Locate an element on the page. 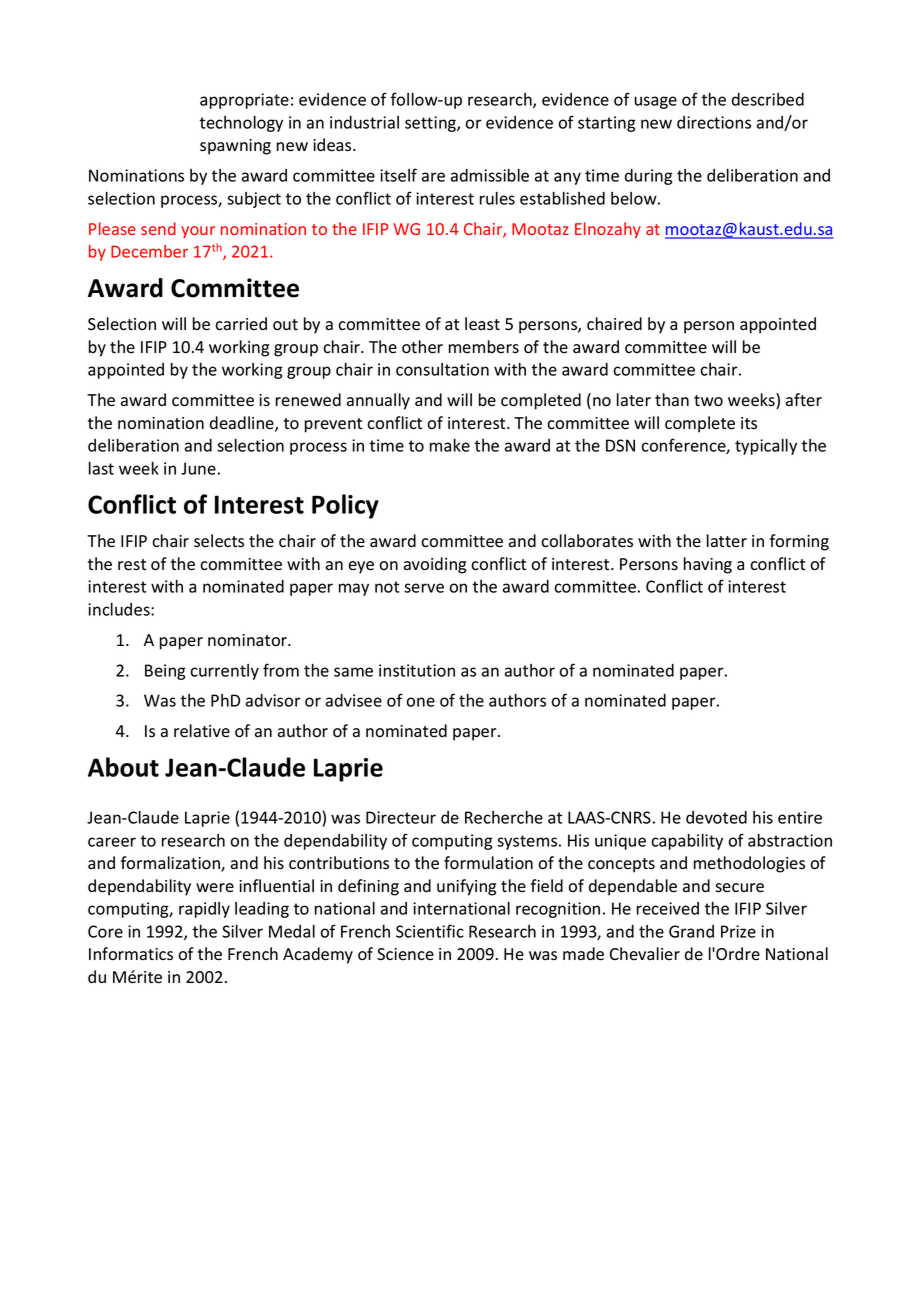 The image size is (924, 1308). industrial is located at coordinates (364, 122).
